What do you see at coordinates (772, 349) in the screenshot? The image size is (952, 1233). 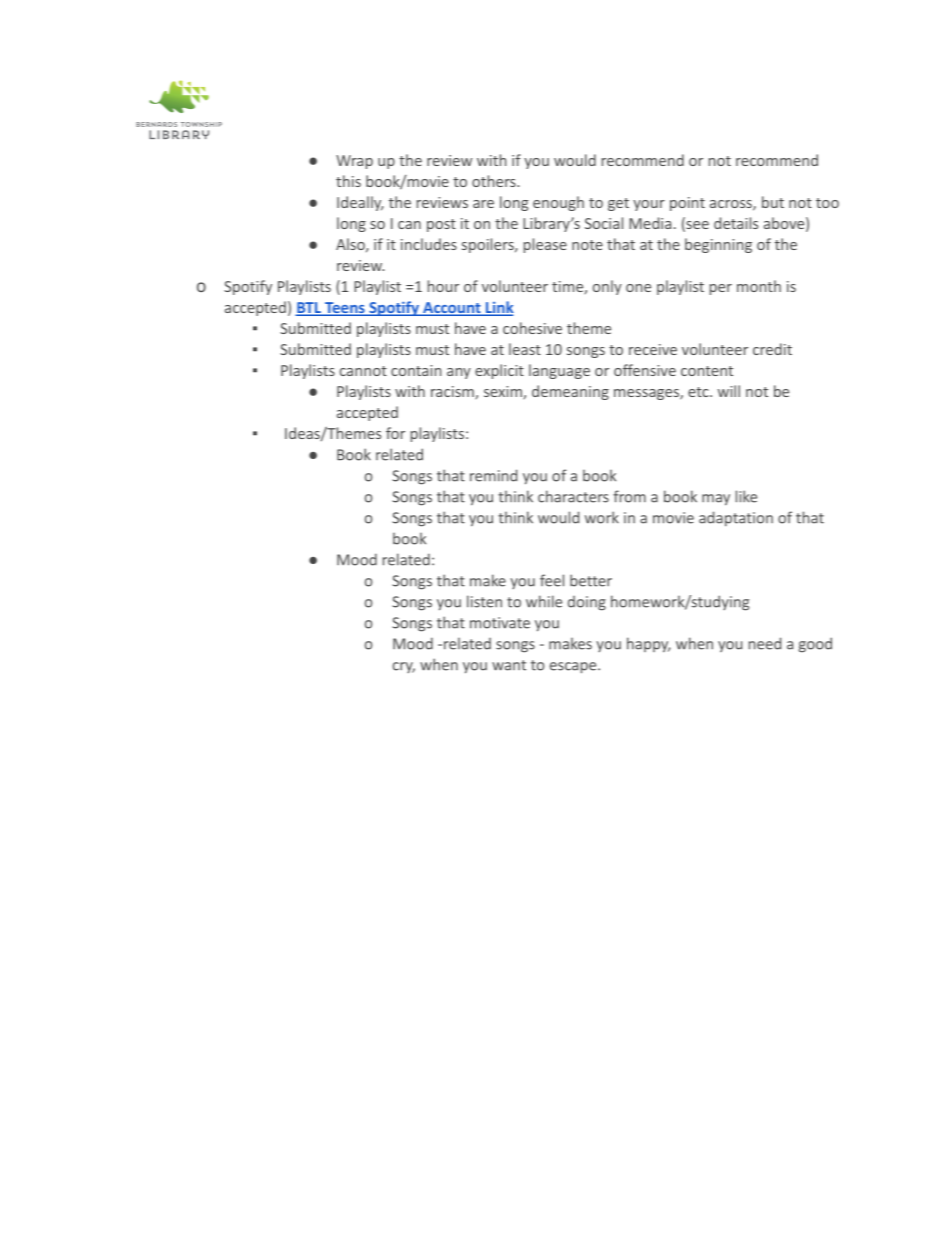 I see `credit` at bounding box center [772, 349].
